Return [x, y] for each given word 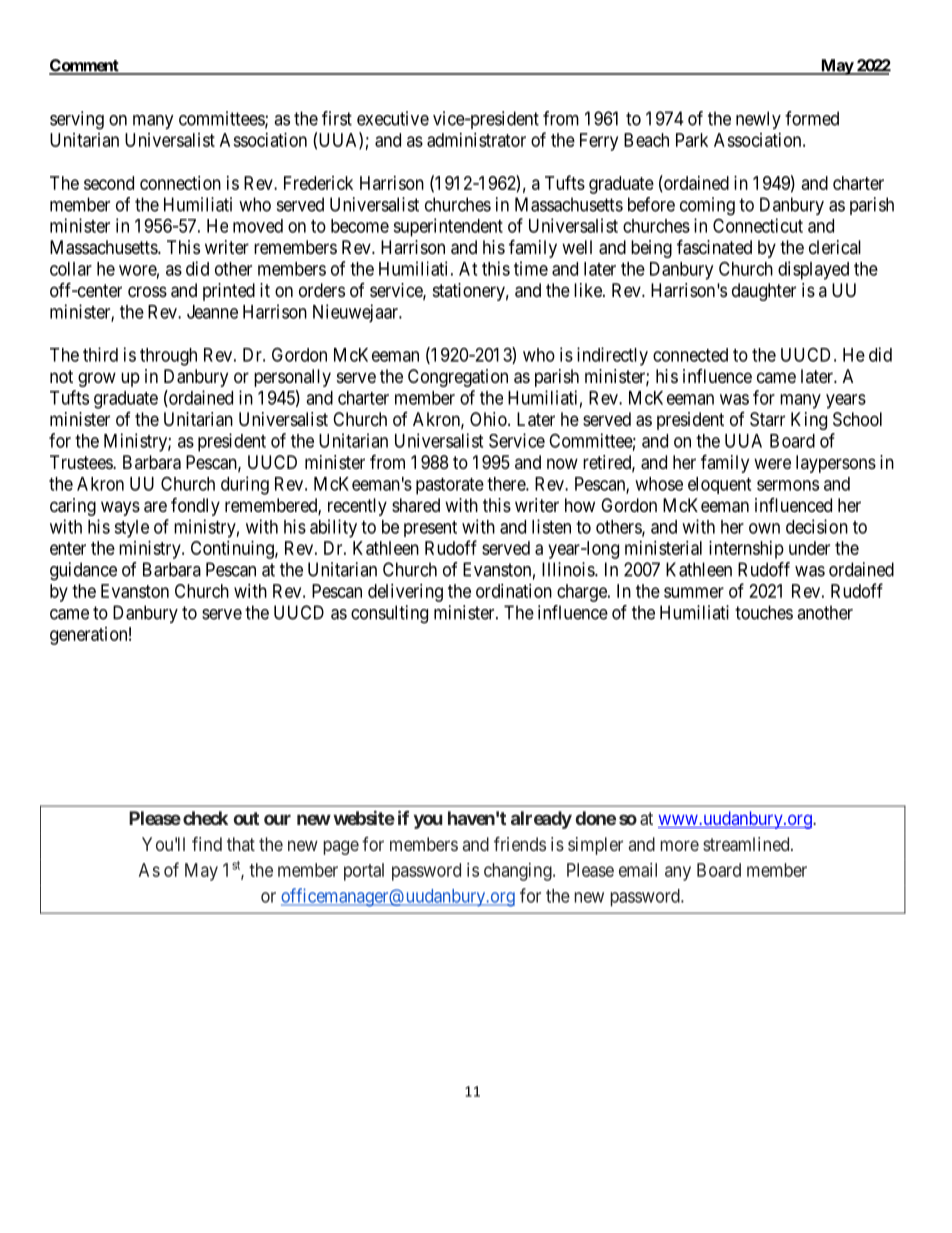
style [131, 529]
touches [764, 612]
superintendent [448, 227]
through [168, 357]
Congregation [458, 378]
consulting [389, 614]
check [205, 818]
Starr [767, 419]
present [430, 529]
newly [758, 120]
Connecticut [758, 225]
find [207, 844]
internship [746, 550]
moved [258, 226]
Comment [85, 66]
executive [393, 118]
